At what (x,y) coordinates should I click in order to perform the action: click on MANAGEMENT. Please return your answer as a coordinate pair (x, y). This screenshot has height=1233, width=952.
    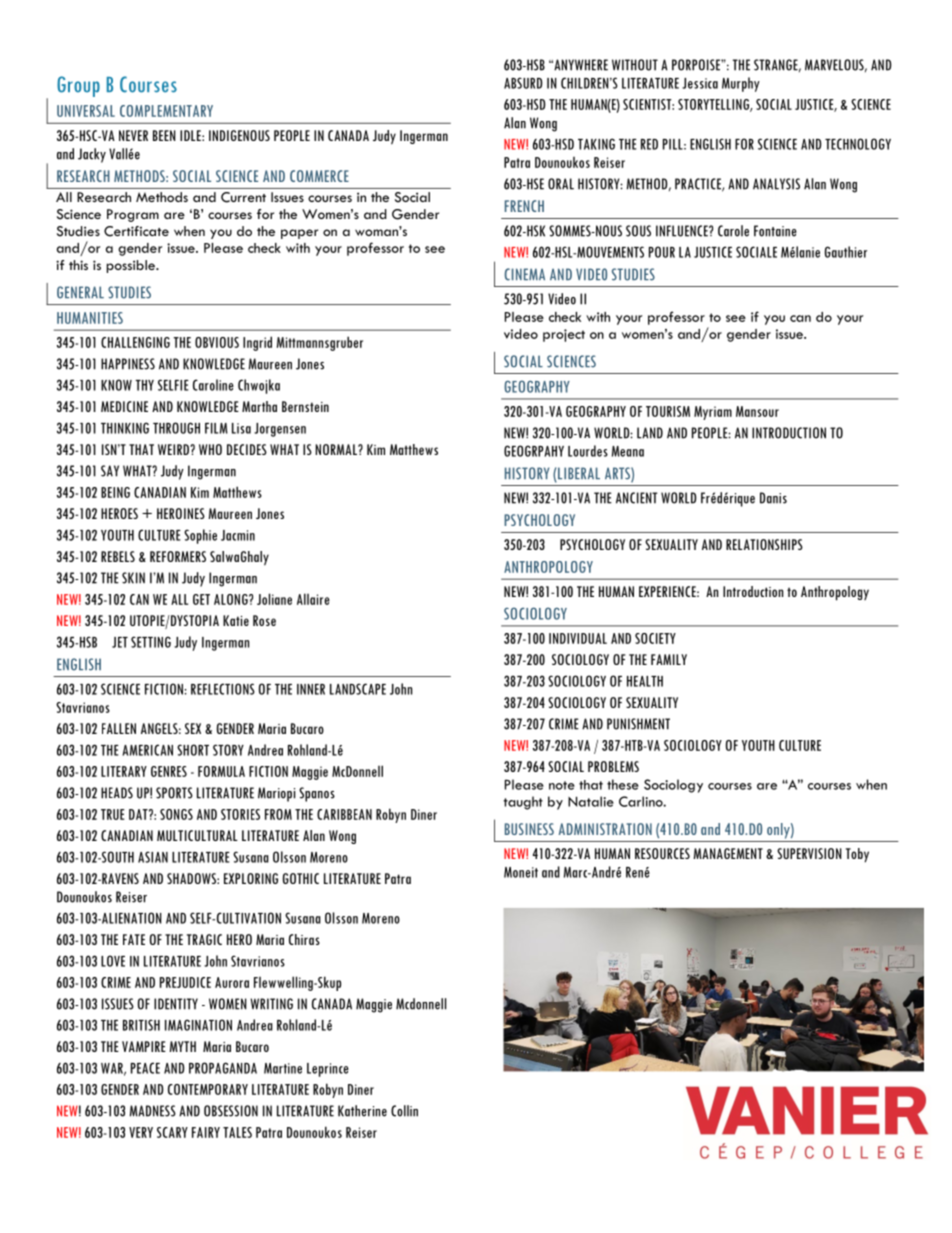
    Looking at the image, I should click on (728, 853).
